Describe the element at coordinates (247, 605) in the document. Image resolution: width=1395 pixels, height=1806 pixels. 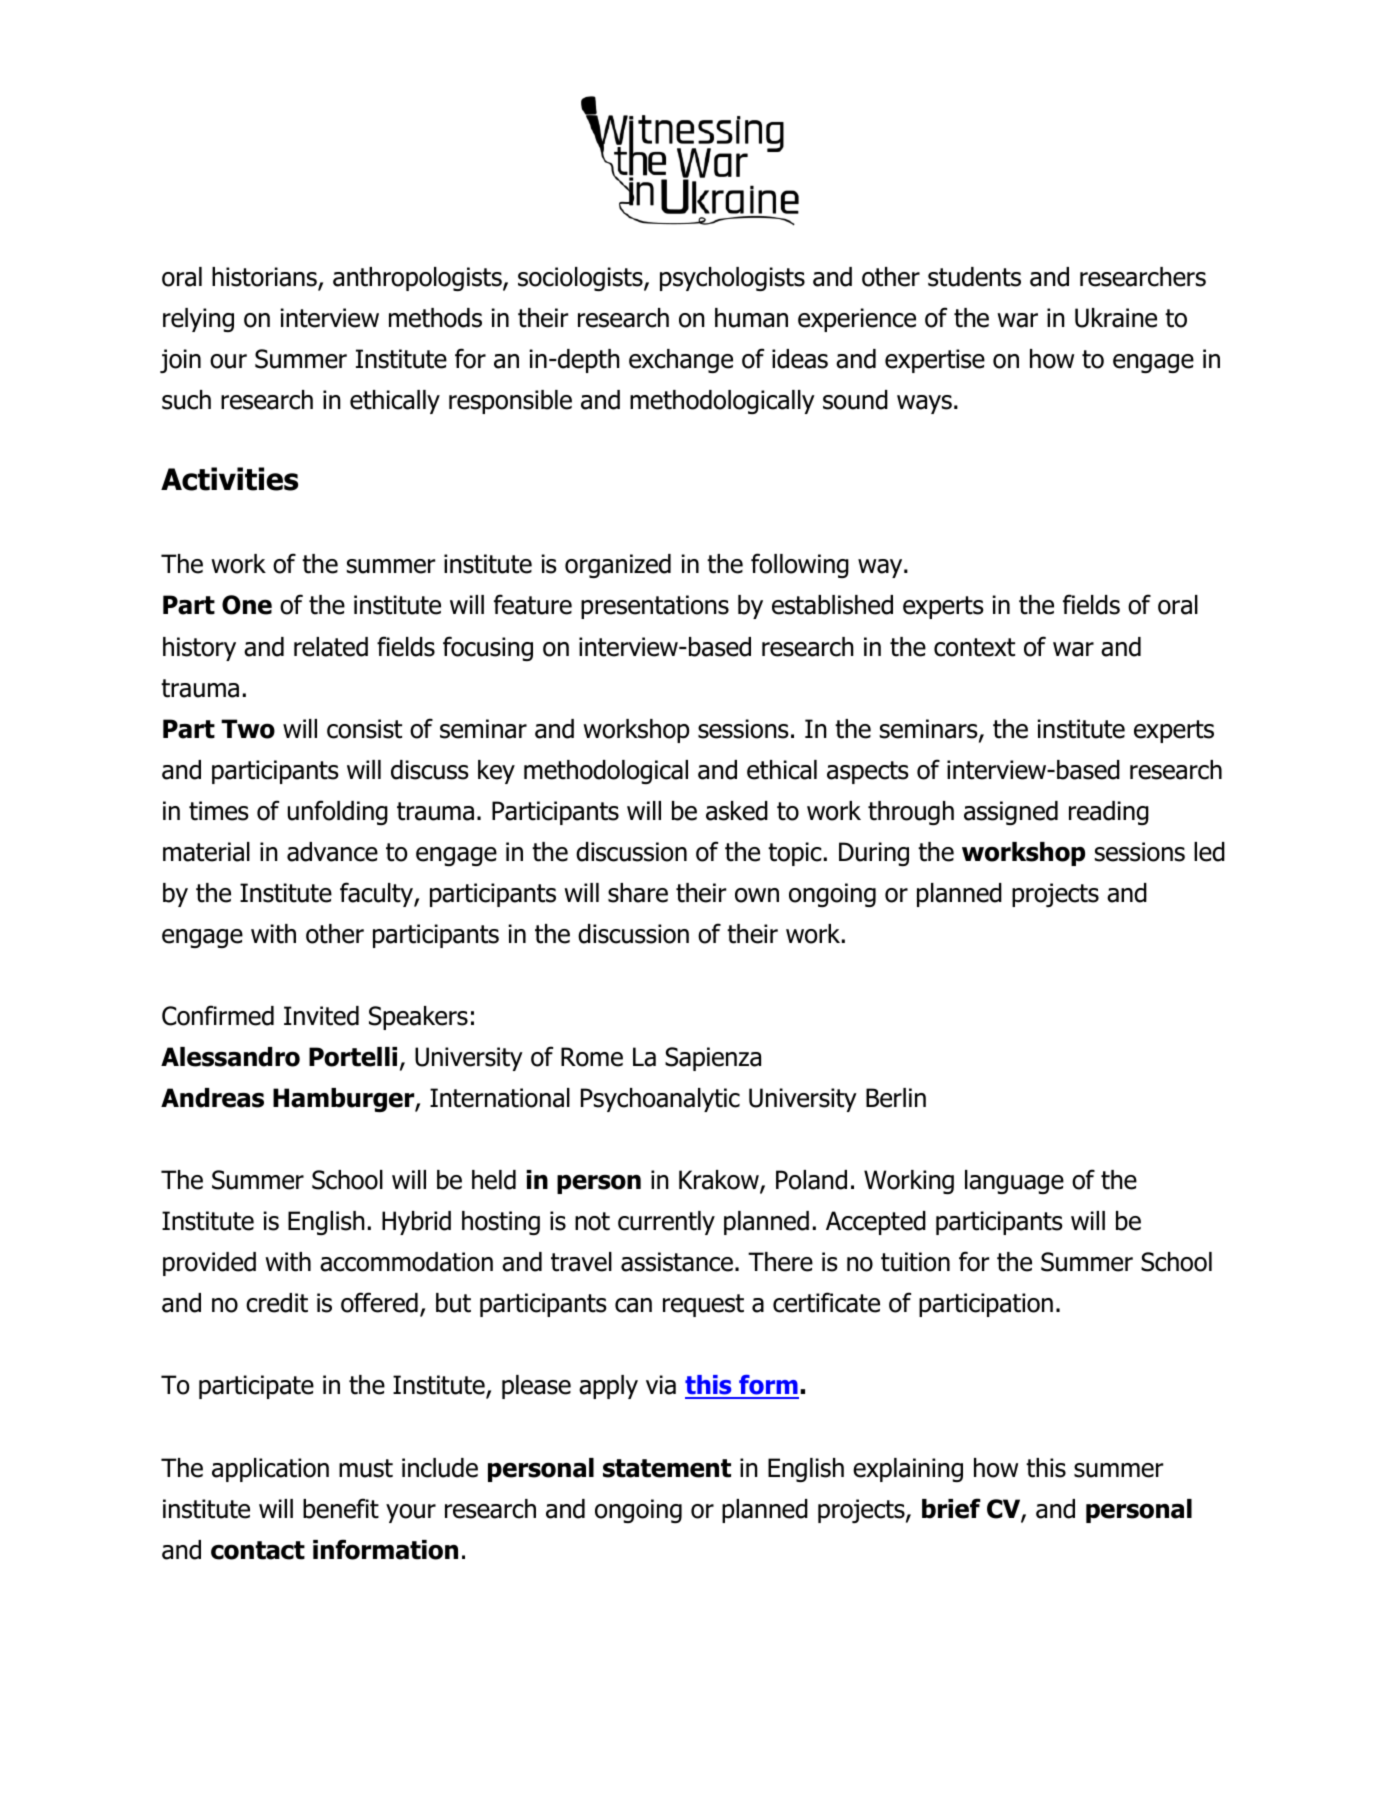
I see `One` at that location.
